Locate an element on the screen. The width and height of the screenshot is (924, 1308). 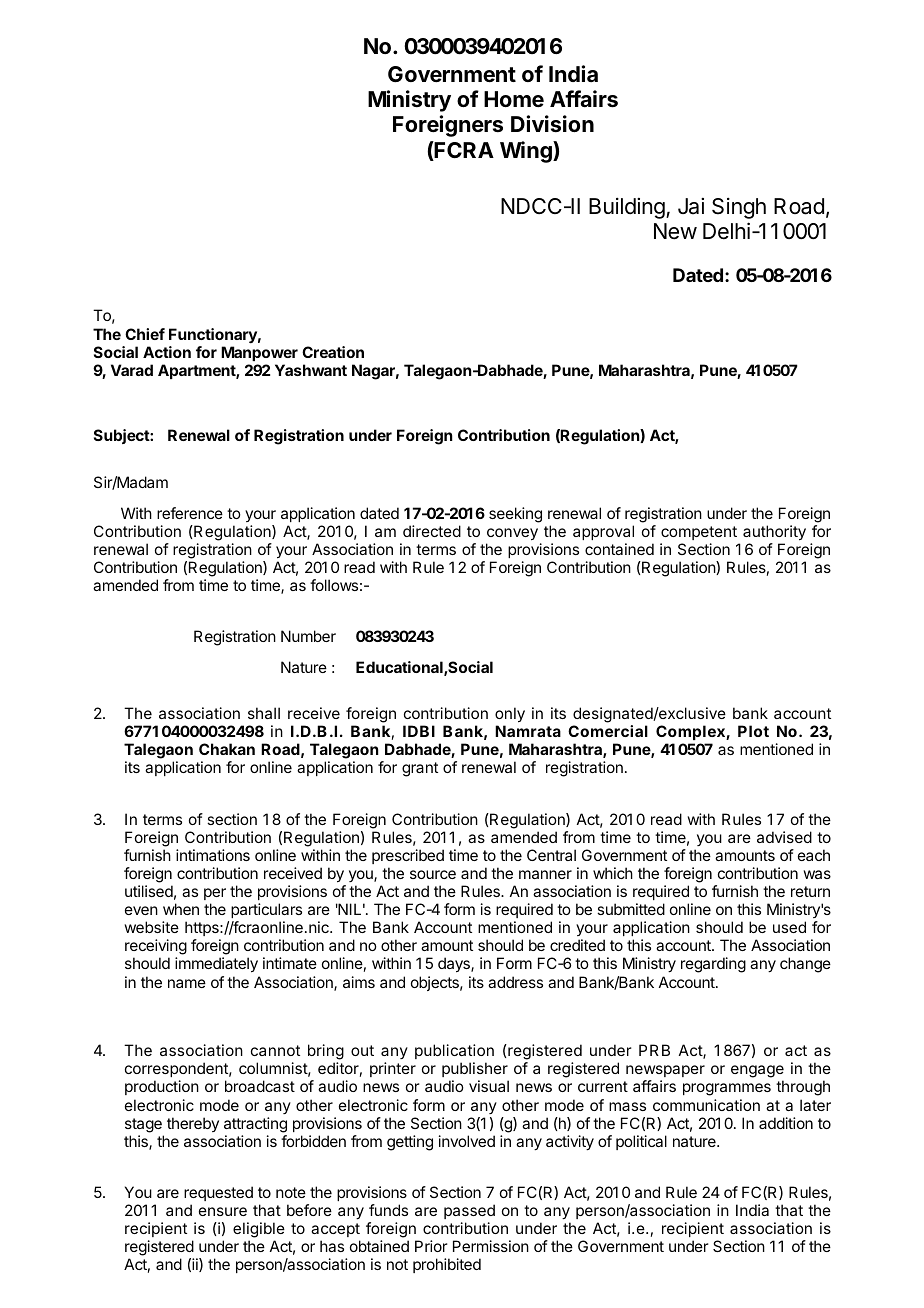
only is located at coordinates (510, 715).
